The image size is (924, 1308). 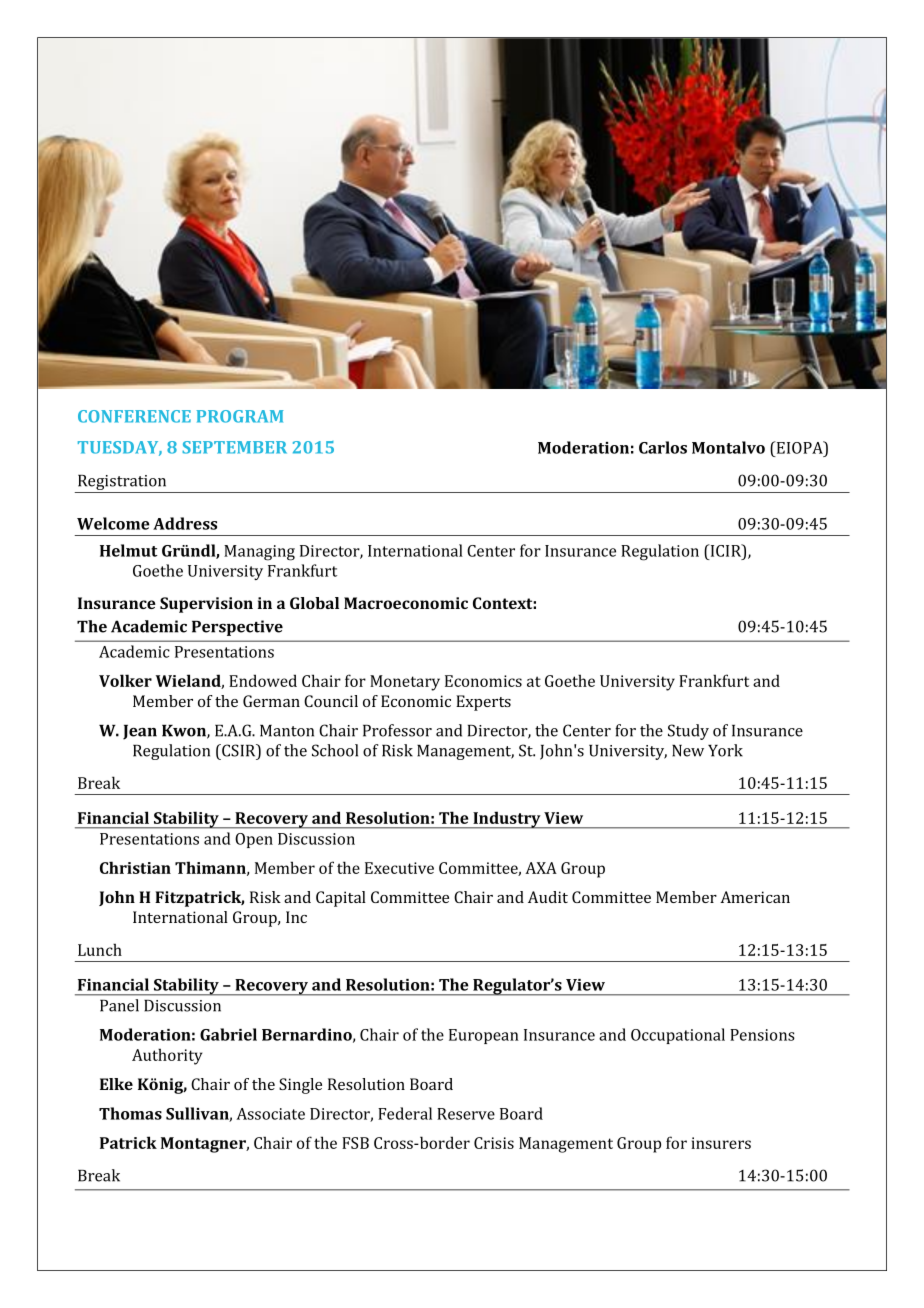 What do you see at coordinates (240, 416) in the screenshot?
I see `PROGRAM` at bounding box center [240, 416].
